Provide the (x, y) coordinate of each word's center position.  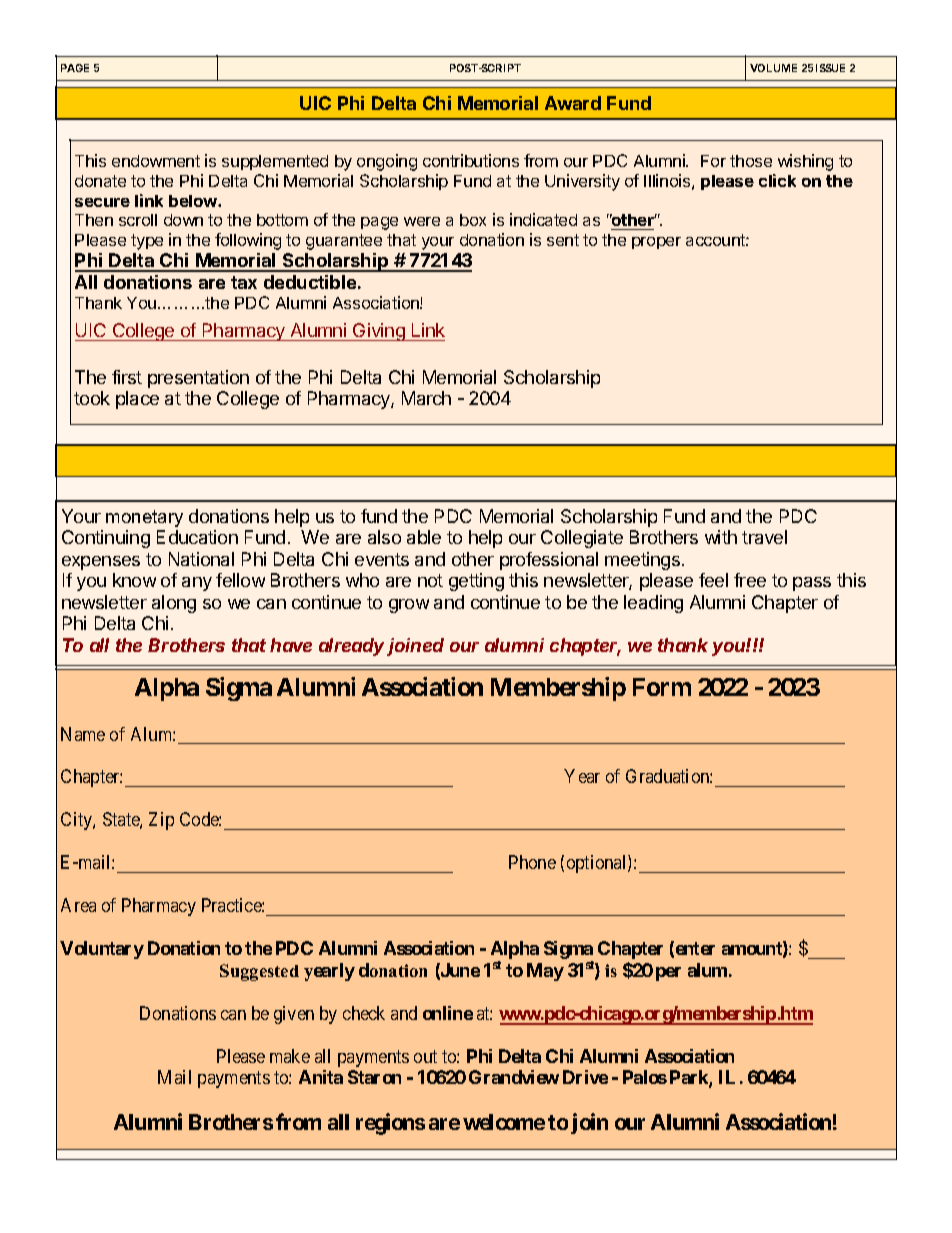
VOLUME (773, 68)
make (290, 1056)
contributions (471, 160)
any (197, 584)
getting (476, 582)
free (750, 580)
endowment (156, 161)
